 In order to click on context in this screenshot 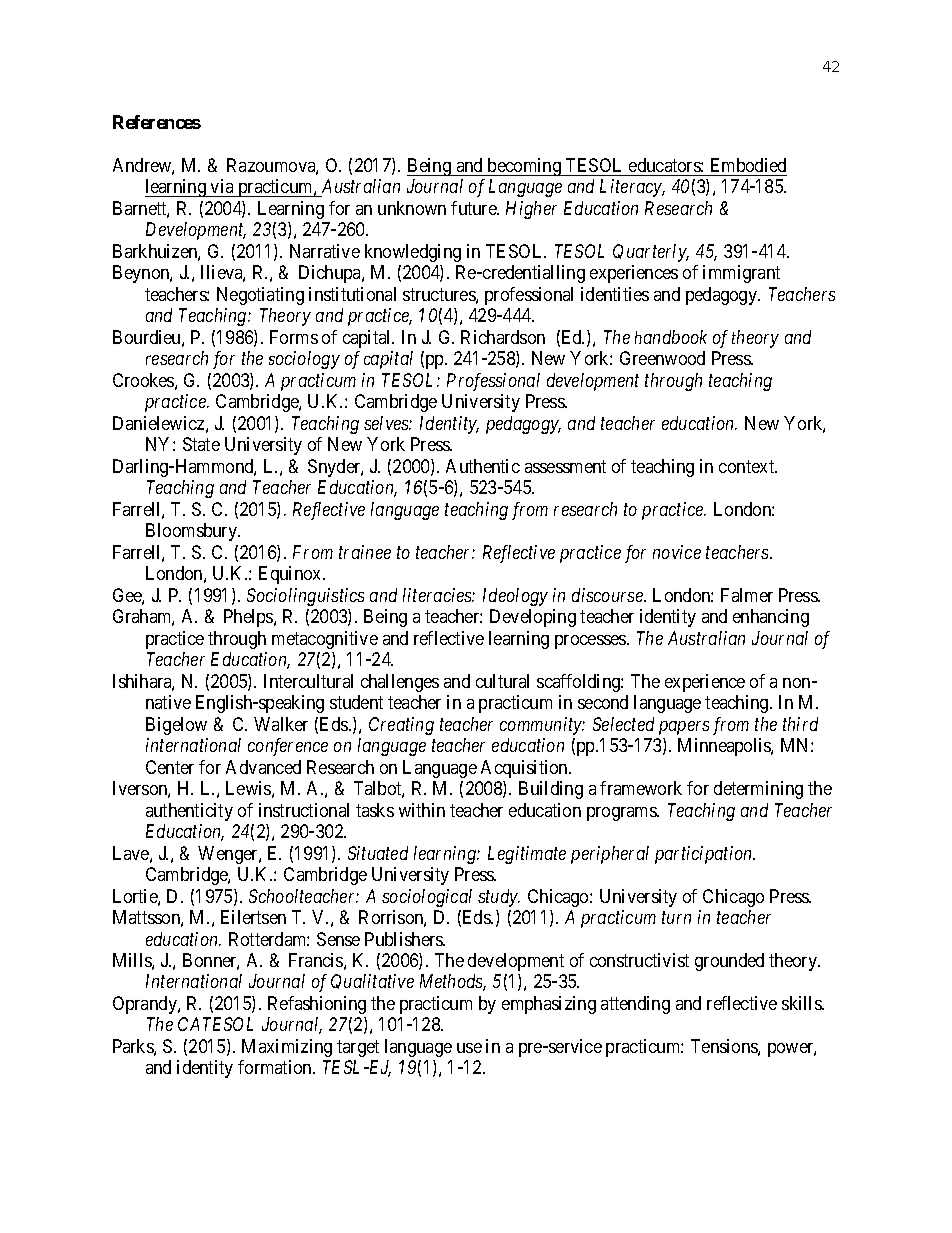, I will do `click(748, 466)`.
